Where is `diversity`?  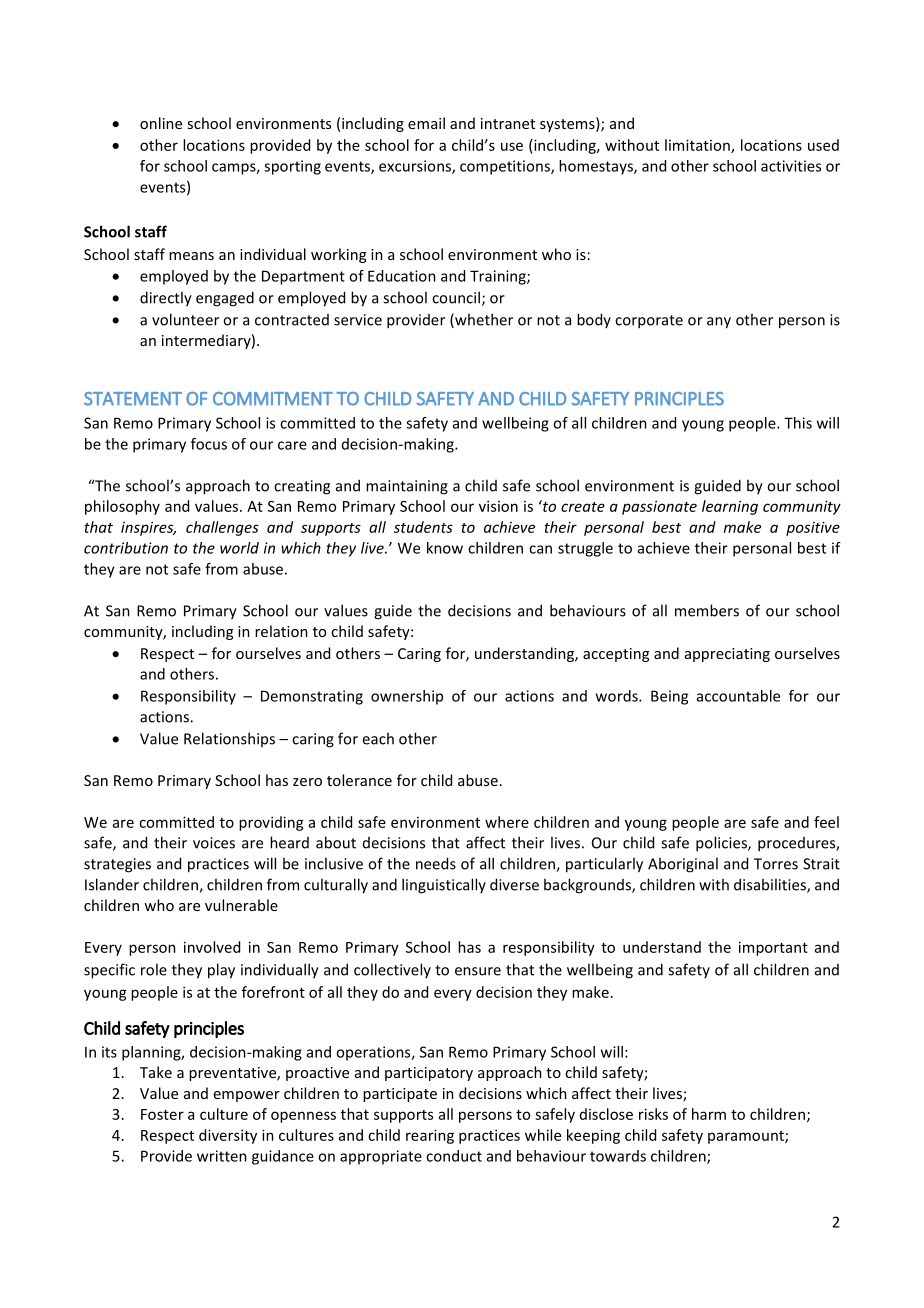 diversity is located at coordinates (228, 1136).
